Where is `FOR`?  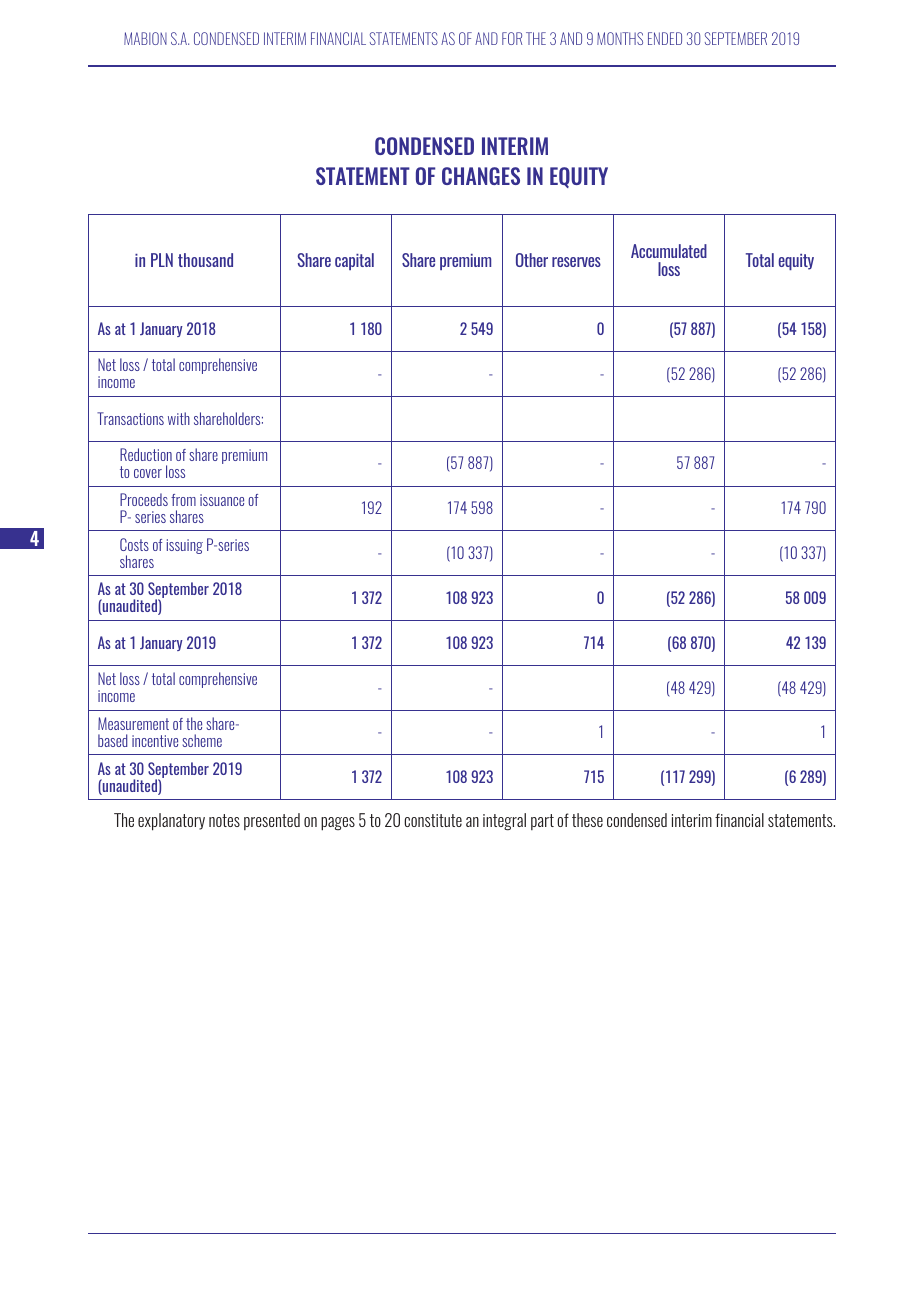
FOR is located at coordinates (512, 38).
